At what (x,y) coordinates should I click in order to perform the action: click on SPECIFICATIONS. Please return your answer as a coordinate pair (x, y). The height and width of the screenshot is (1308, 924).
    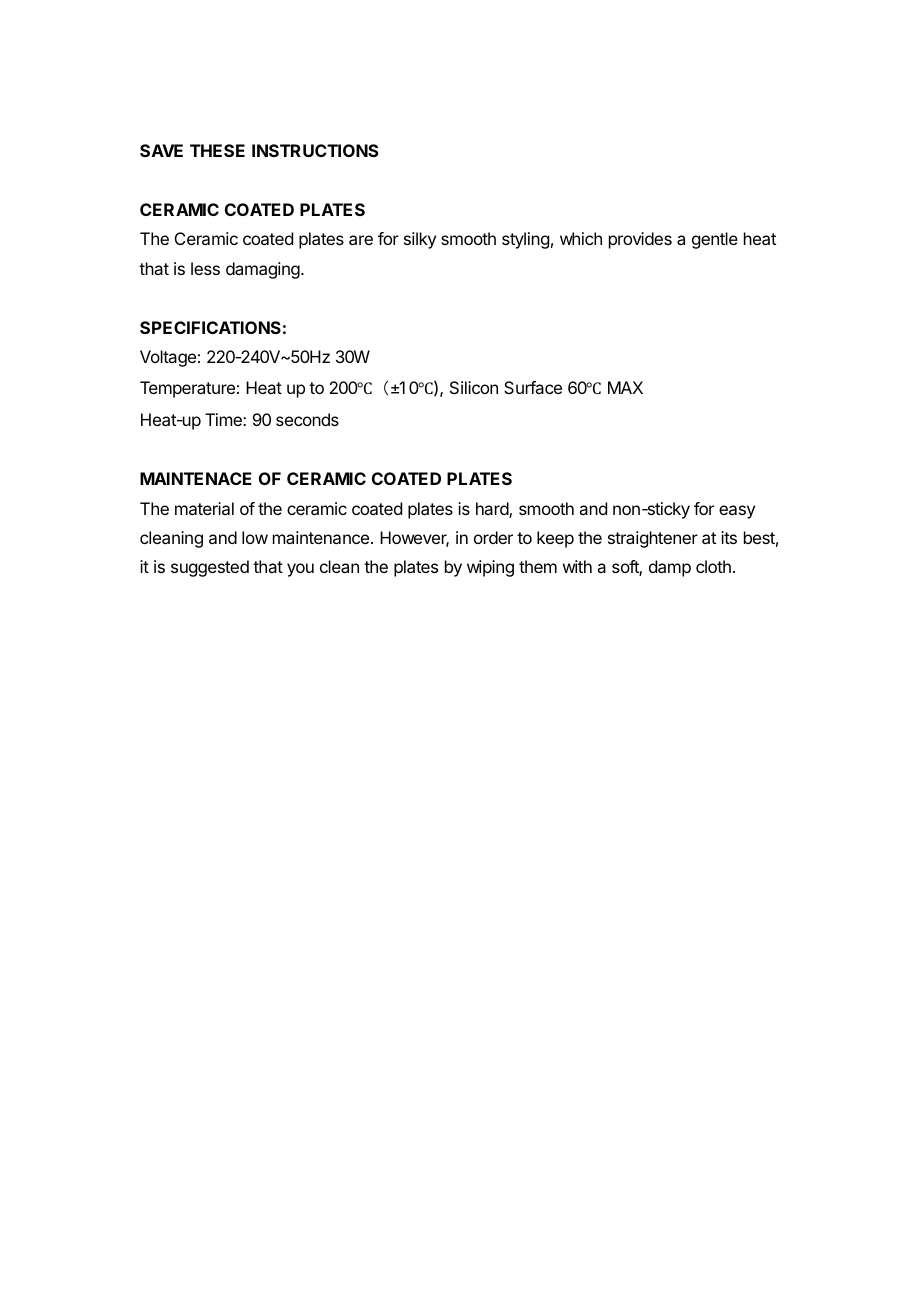
    Looking at the image, I should click on (210, 327).
